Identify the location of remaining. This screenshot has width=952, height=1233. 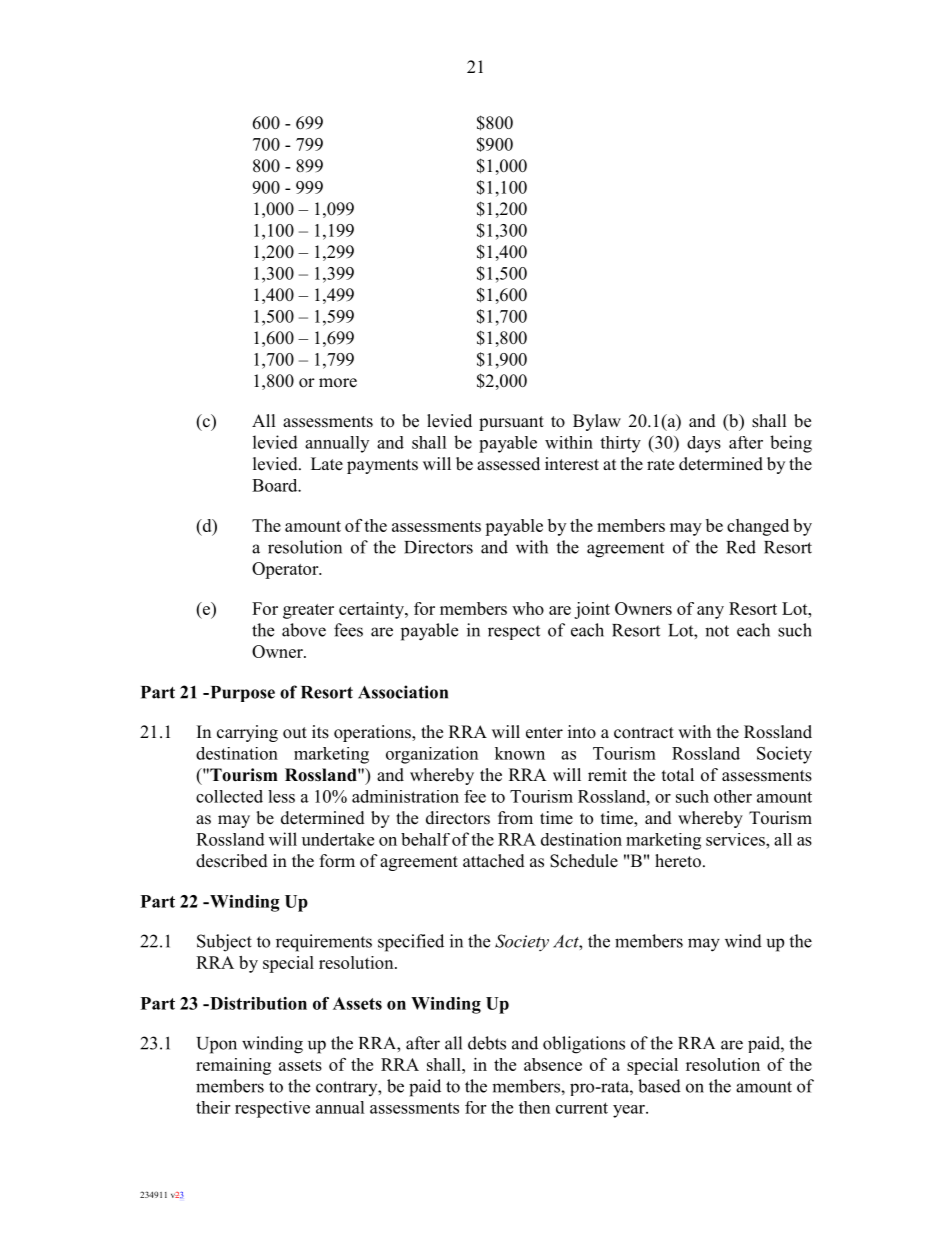
(233, 1066).
